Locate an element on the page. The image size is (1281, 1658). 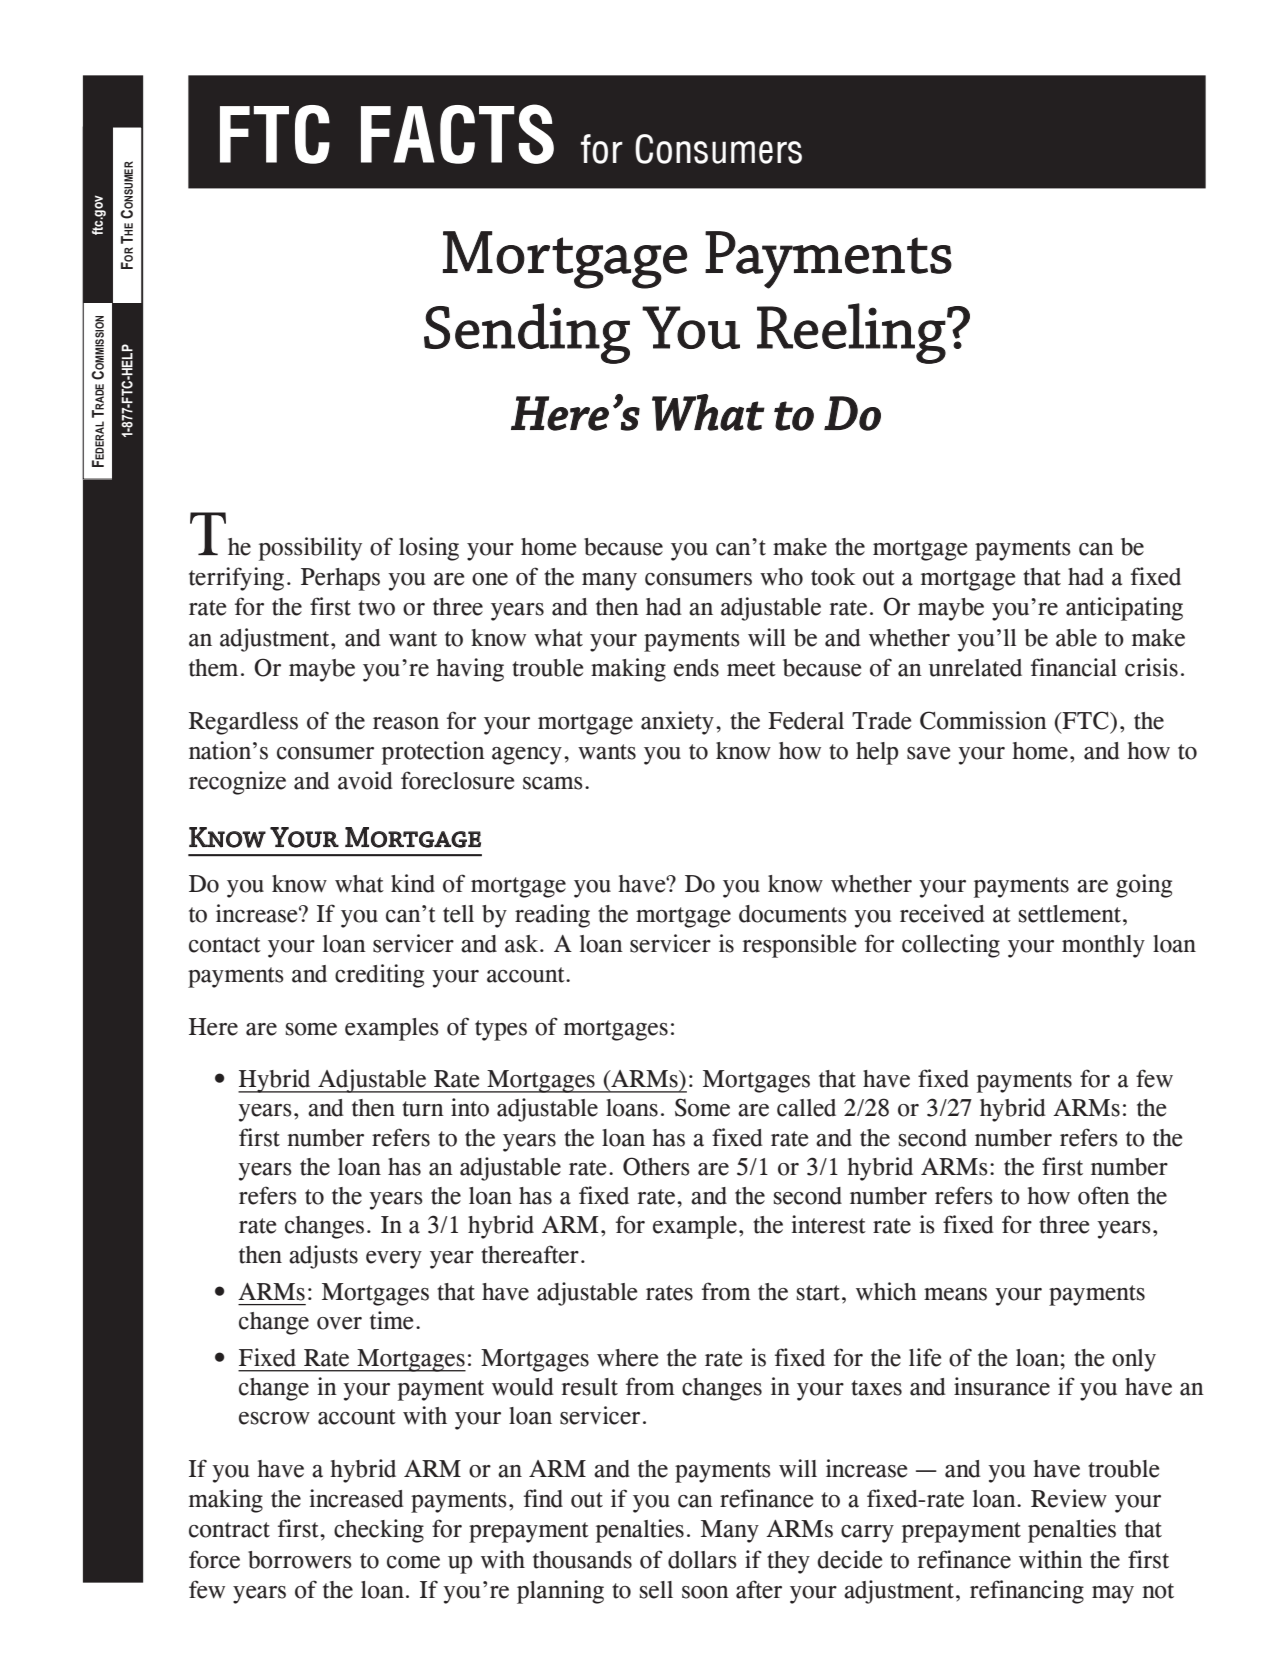
Sending is located at coordinates (527, 333).
